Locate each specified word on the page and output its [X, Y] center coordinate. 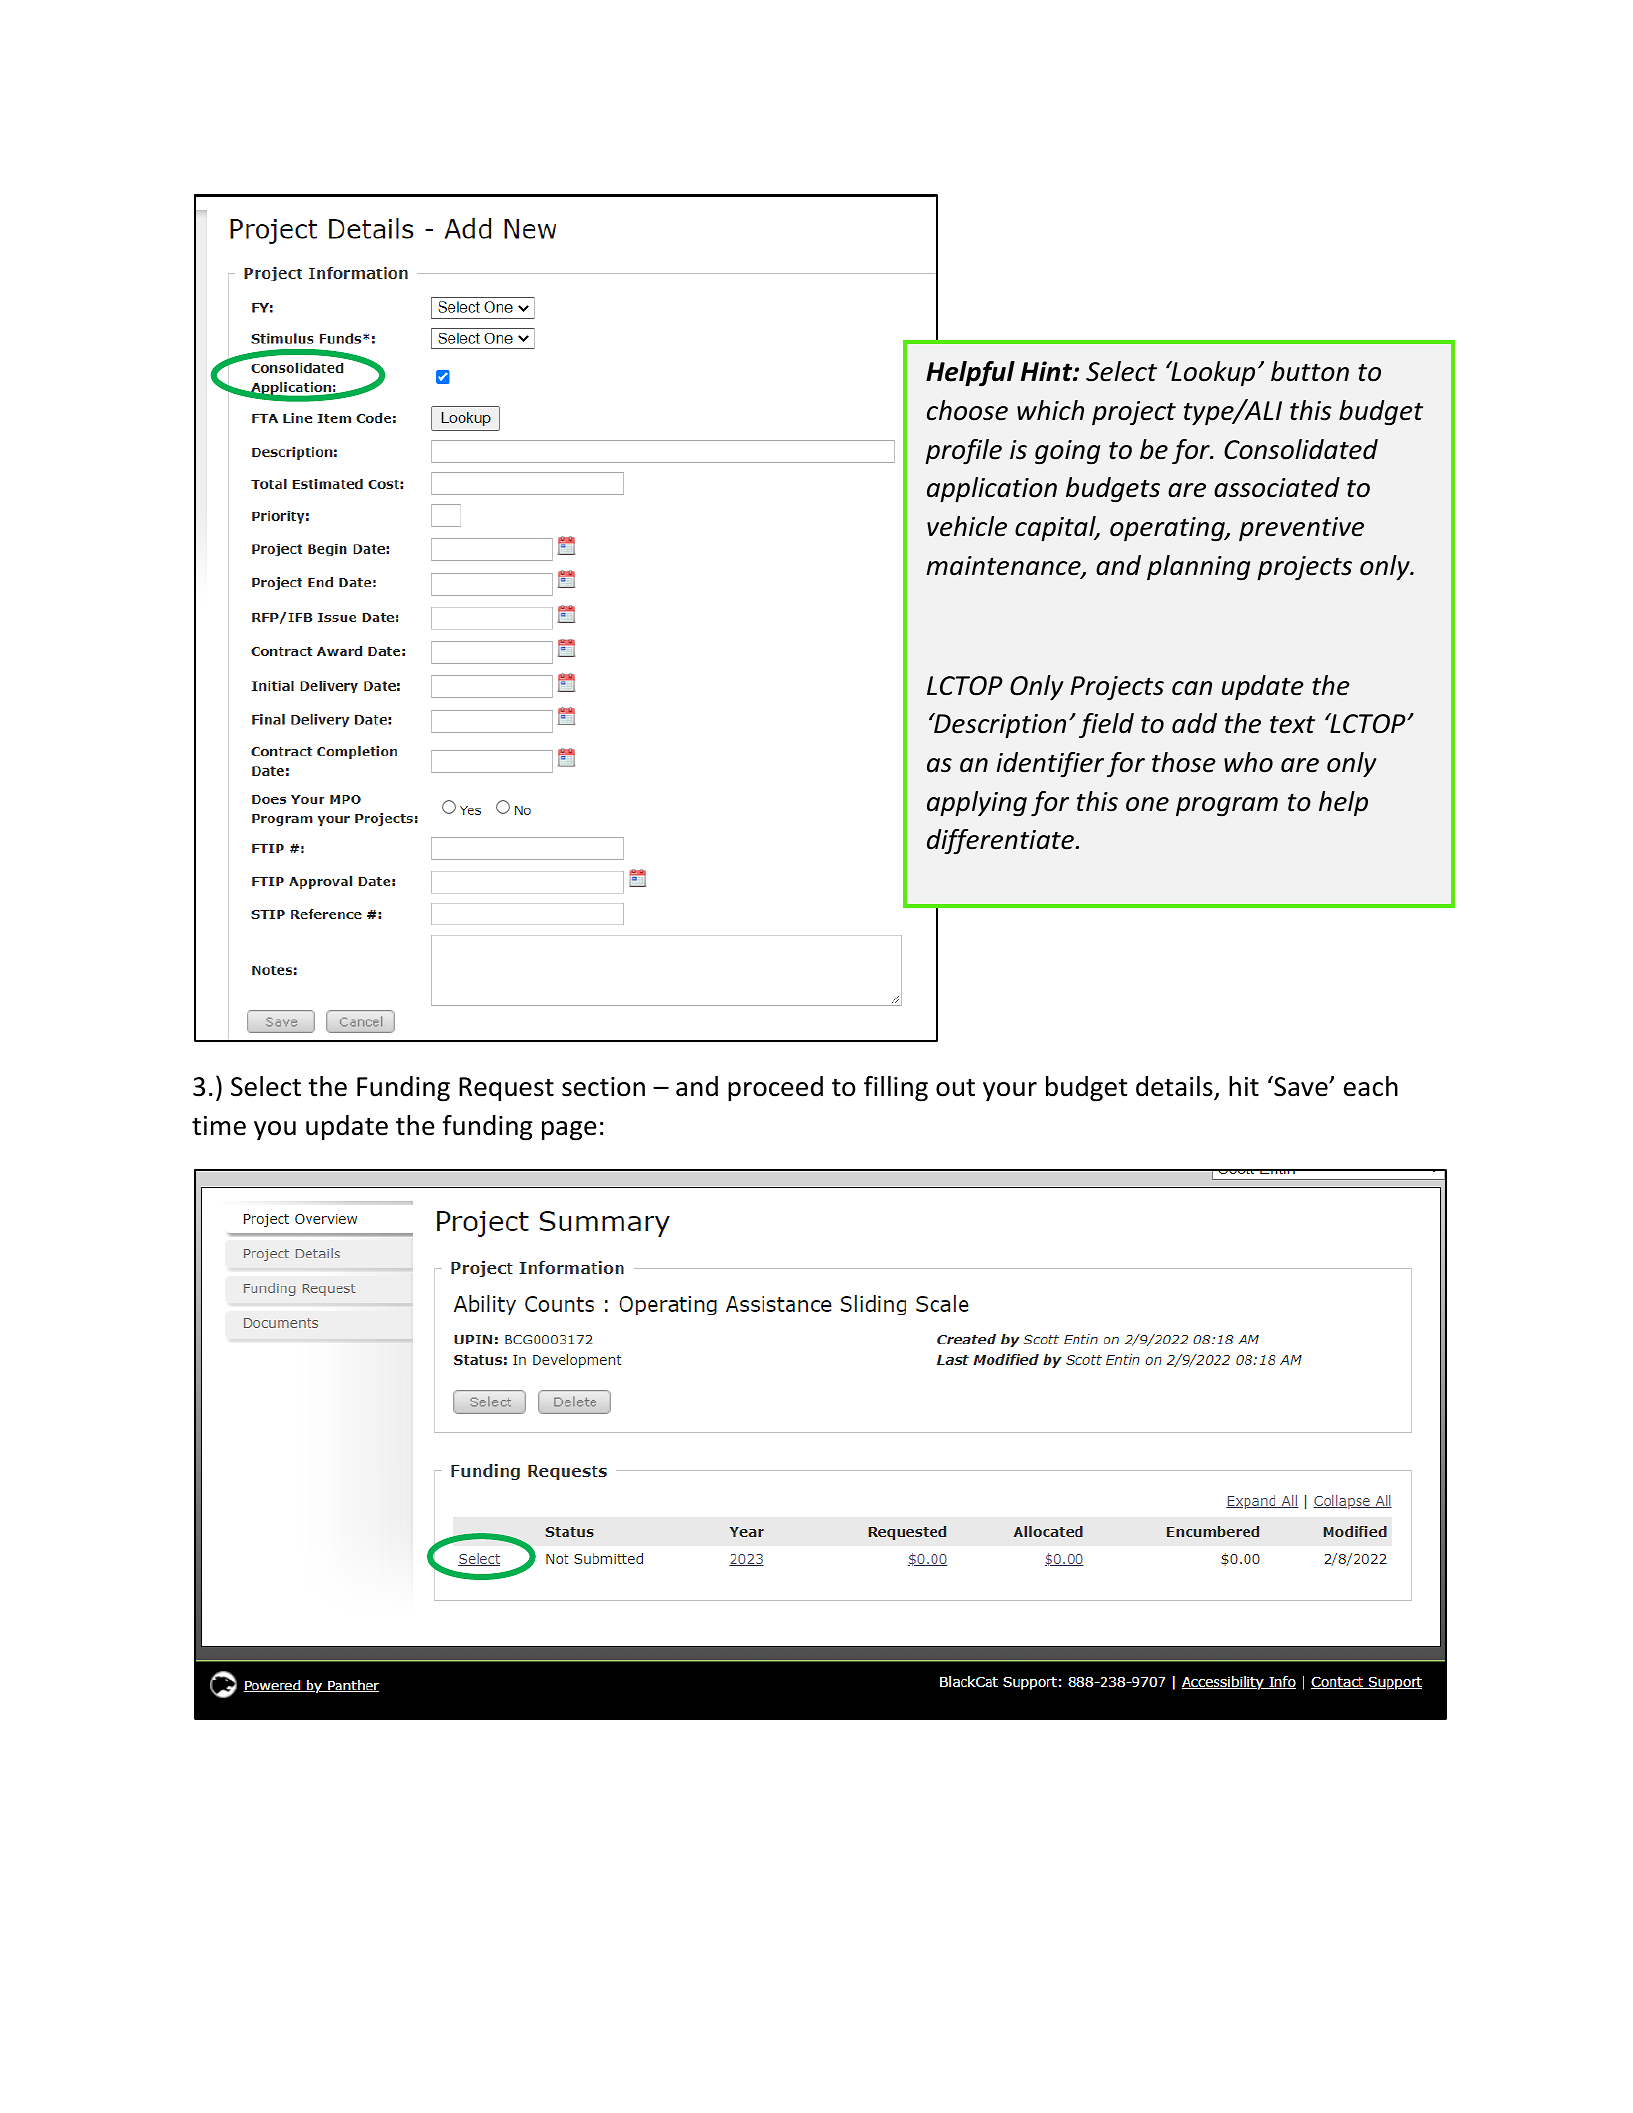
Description [999, 726]
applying [977, 804]
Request [506, 1089]
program [1227, 807]
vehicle [967, 526]
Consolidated [1301, 449]
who [1248, 762]
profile [963, 452]
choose [967, 410]
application [992, 490]
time [219, 1126]
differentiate [1000, 842]
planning [1198, 568]
